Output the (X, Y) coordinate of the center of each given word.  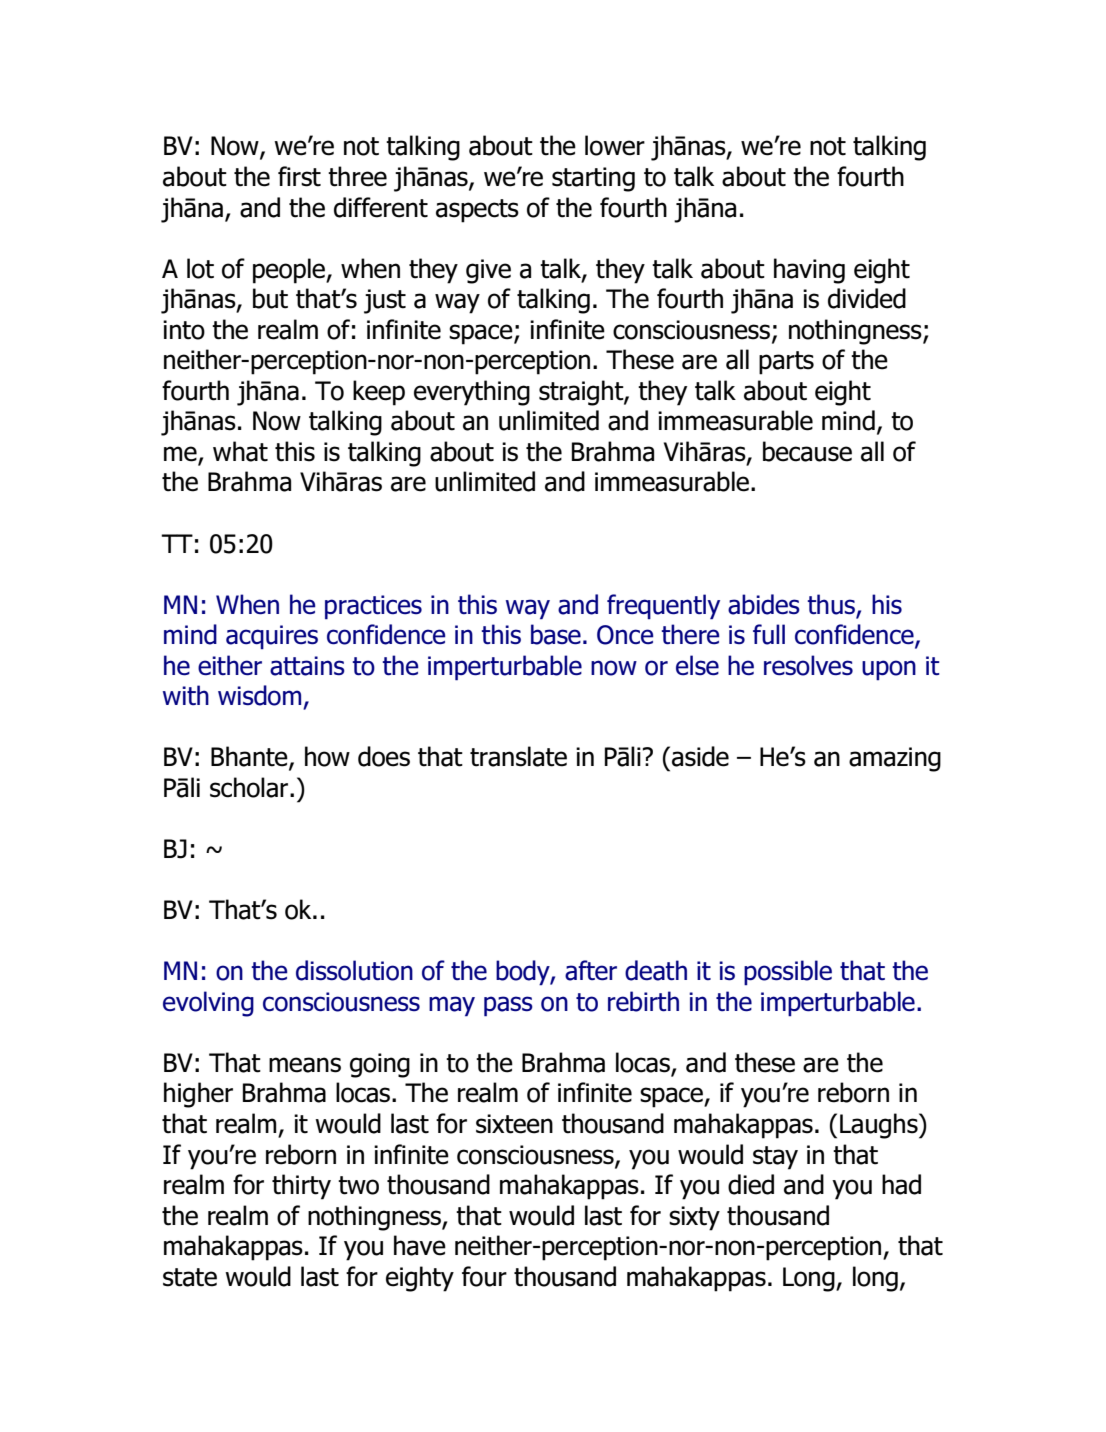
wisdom (259, 695)
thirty (301, 1187)
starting (593, 179)
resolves (808, 665)
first (299, 176)
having (809, 271)
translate (518, 756)
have (420, 1245)
